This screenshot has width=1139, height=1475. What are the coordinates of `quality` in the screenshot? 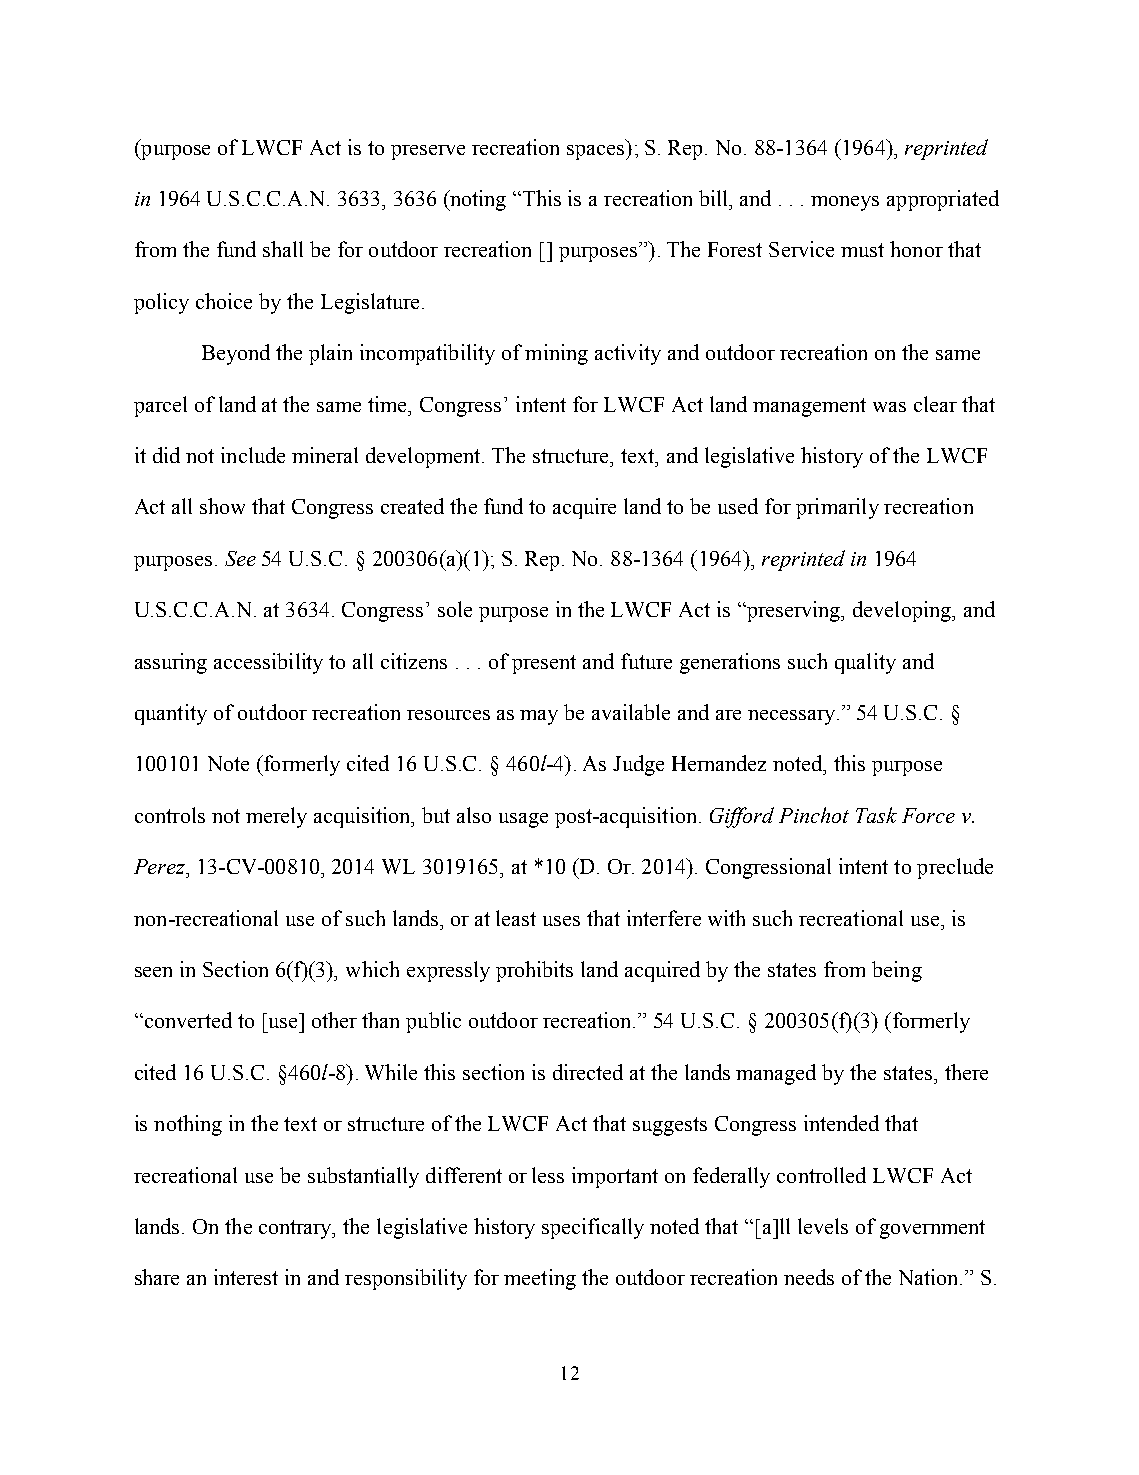 It's located at (865, 663).
